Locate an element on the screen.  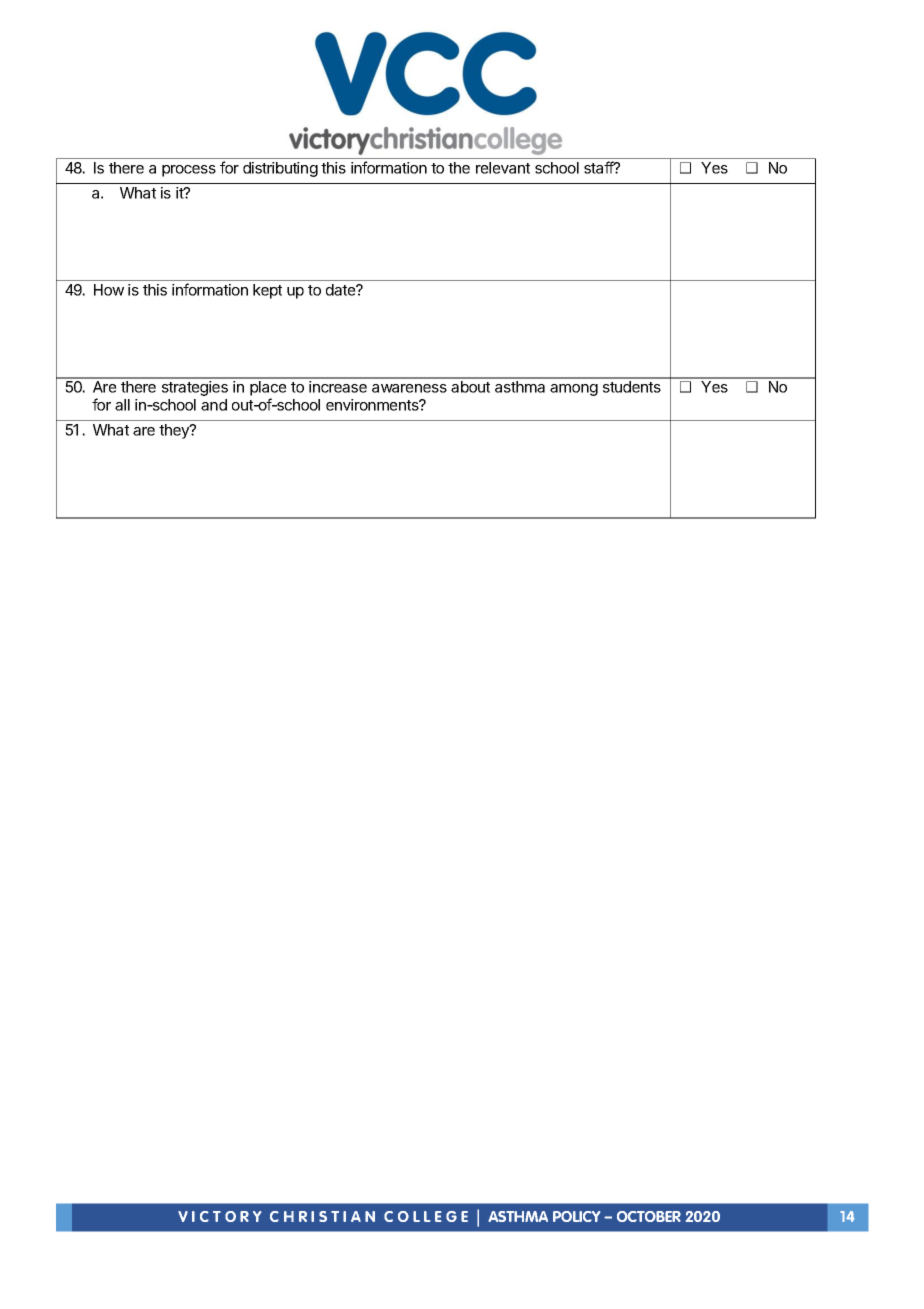
process is located at coordinates (189, 171).
